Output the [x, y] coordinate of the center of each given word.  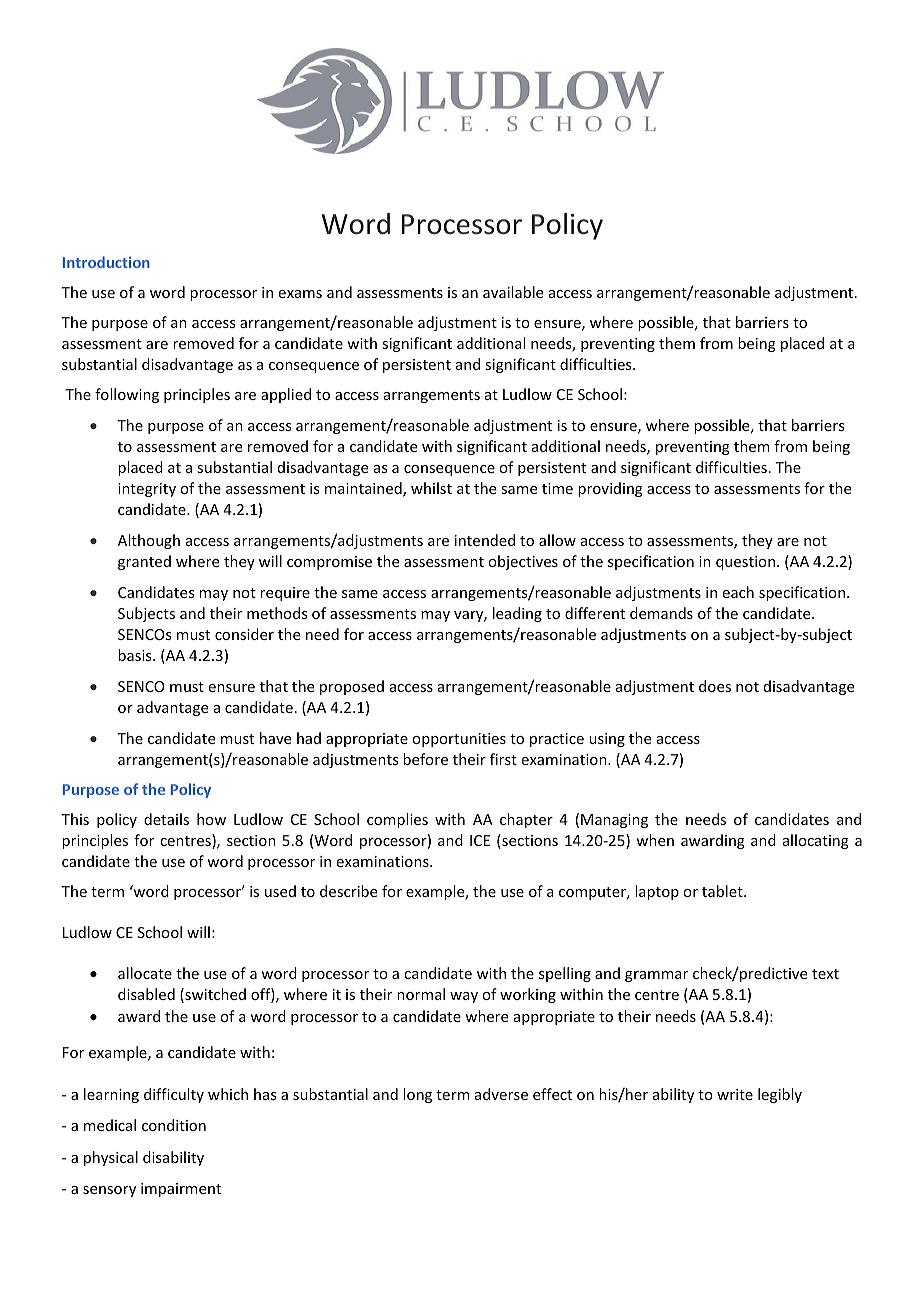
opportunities [459, 740]
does [715, 686]
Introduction [106, 262]
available [513, 292]
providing [610, 489]
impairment [181, 1190]
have [275, 738]
